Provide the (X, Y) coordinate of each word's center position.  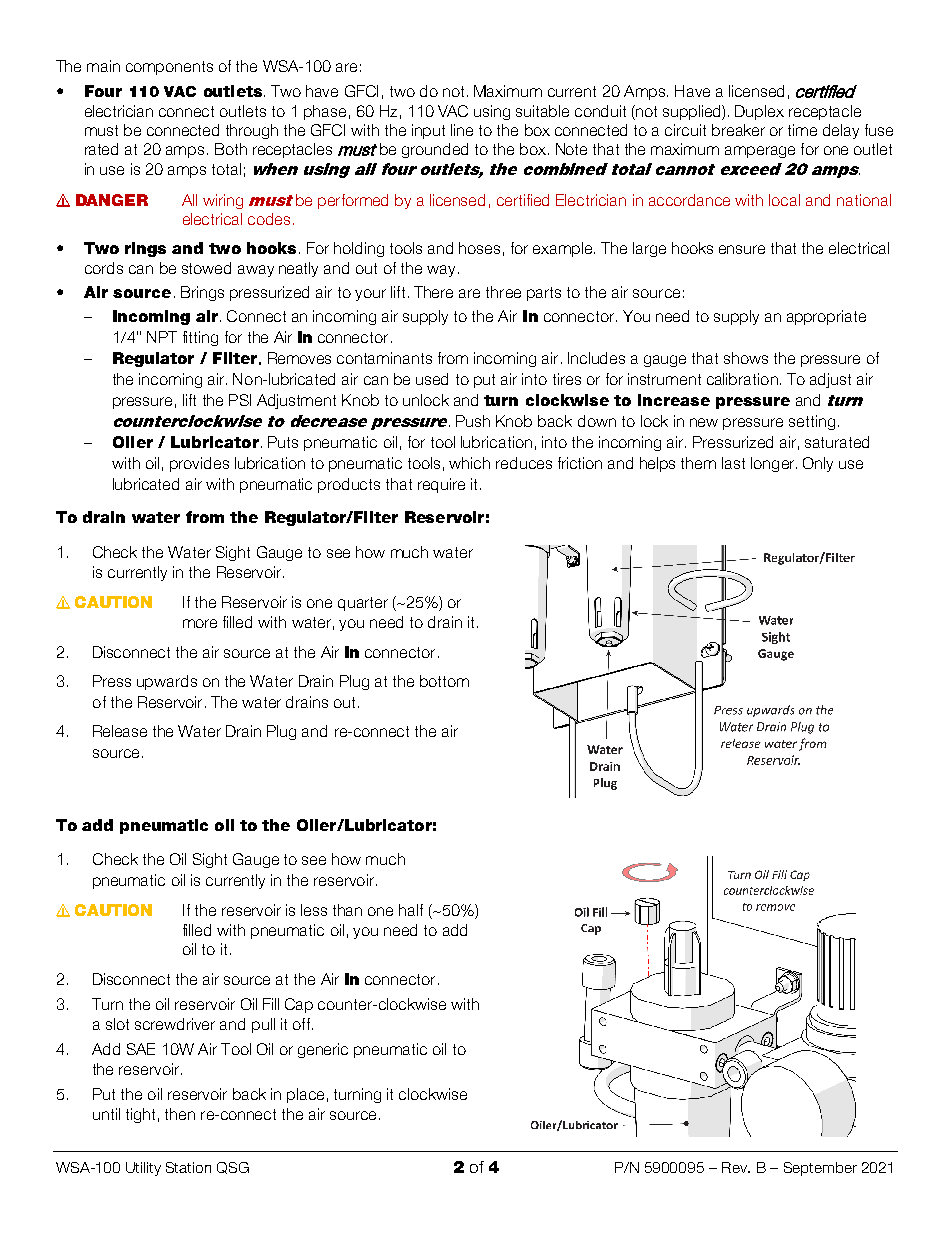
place (305, 1095)
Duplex (759, 112)
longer (774, 464)
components (169, 68)
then (180, 1114)
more (200, 623)
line (462, 130)
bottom (444, 681)
